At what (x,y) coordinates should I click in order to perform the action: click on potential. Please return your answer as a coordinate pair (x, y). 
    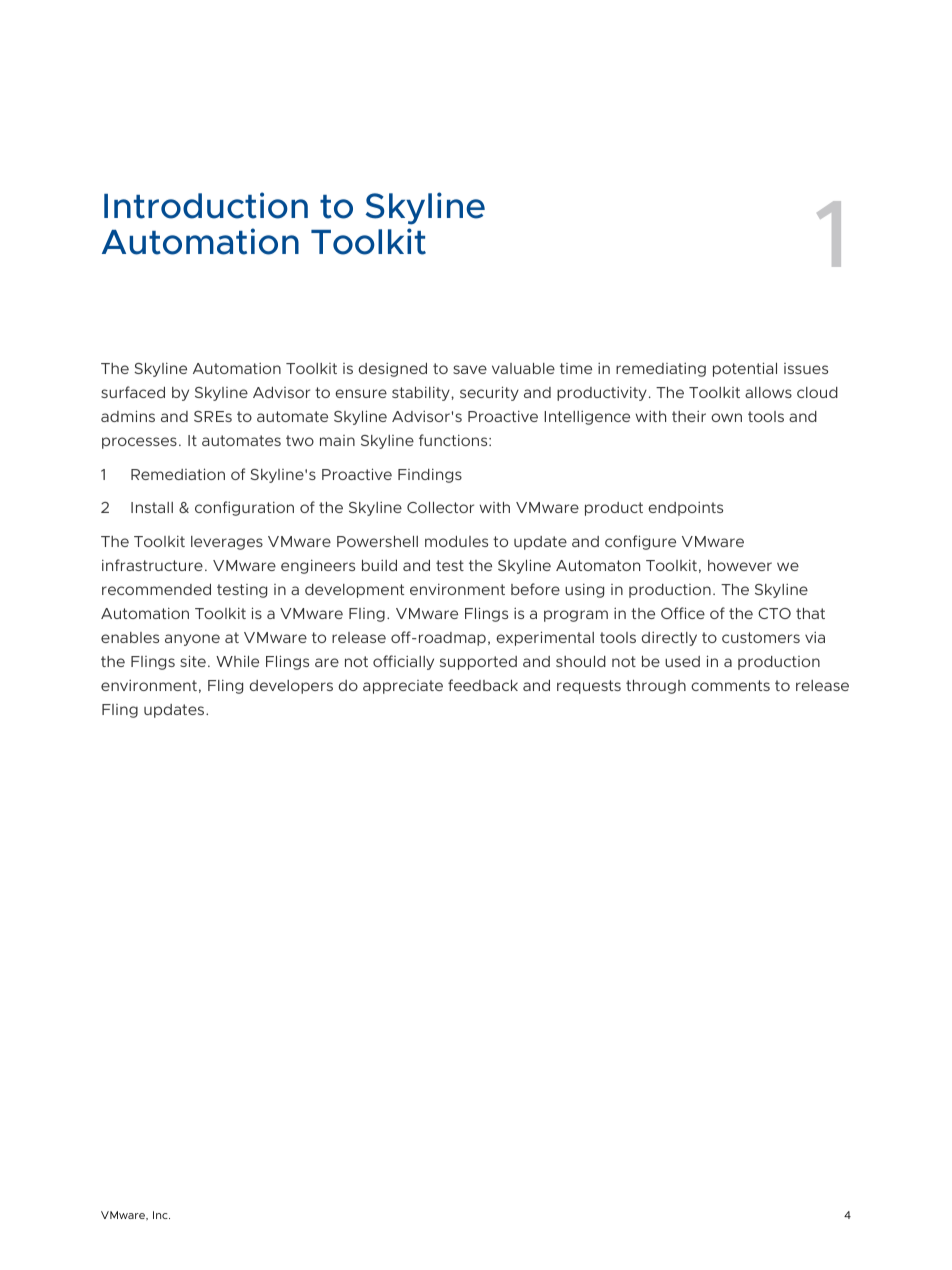
    Looking at the image, I should click on (745, 369).
